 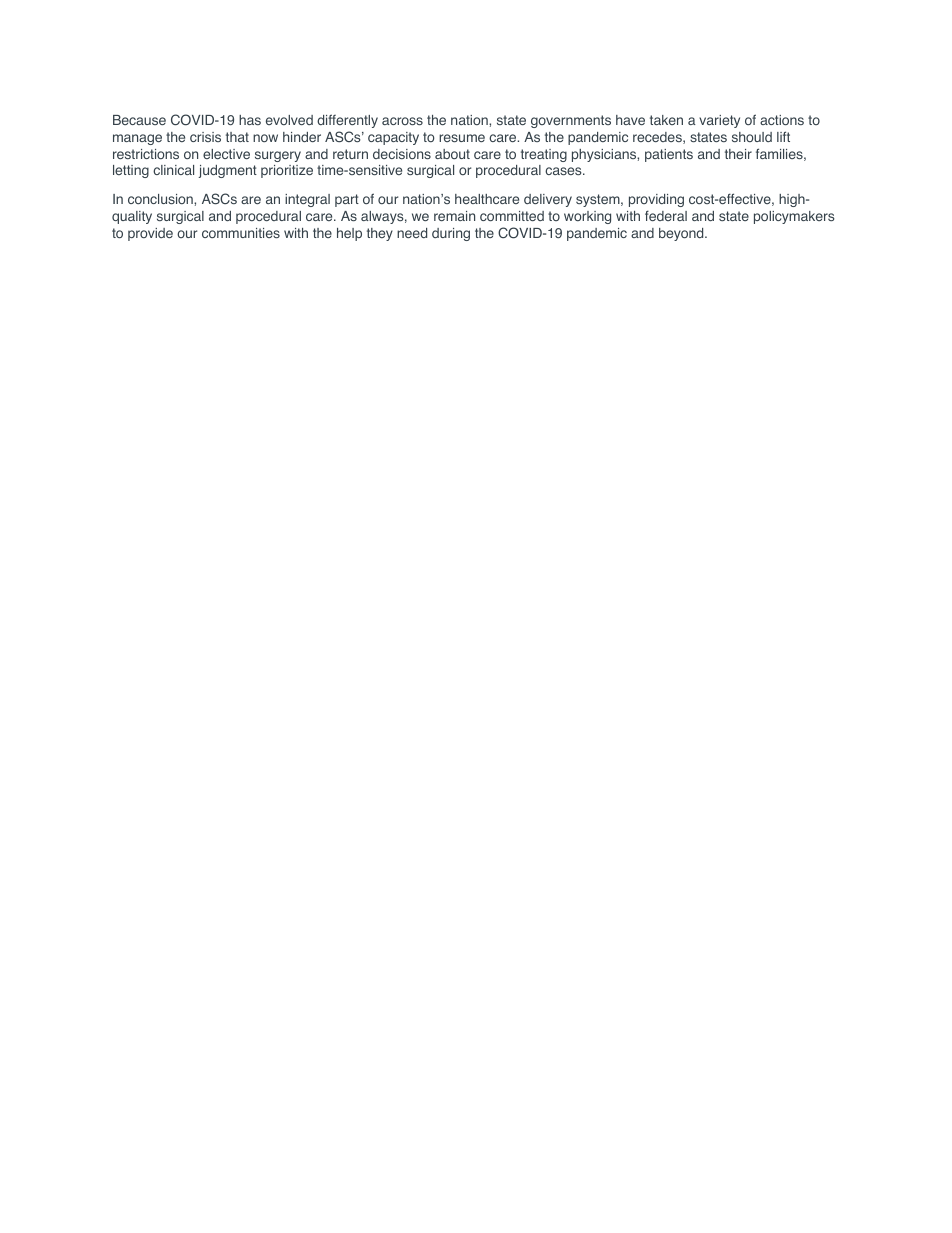 What do you see at coordinates (682, 234) in the screenshot?
I see `beyond` at bounding box center [682, 234].
